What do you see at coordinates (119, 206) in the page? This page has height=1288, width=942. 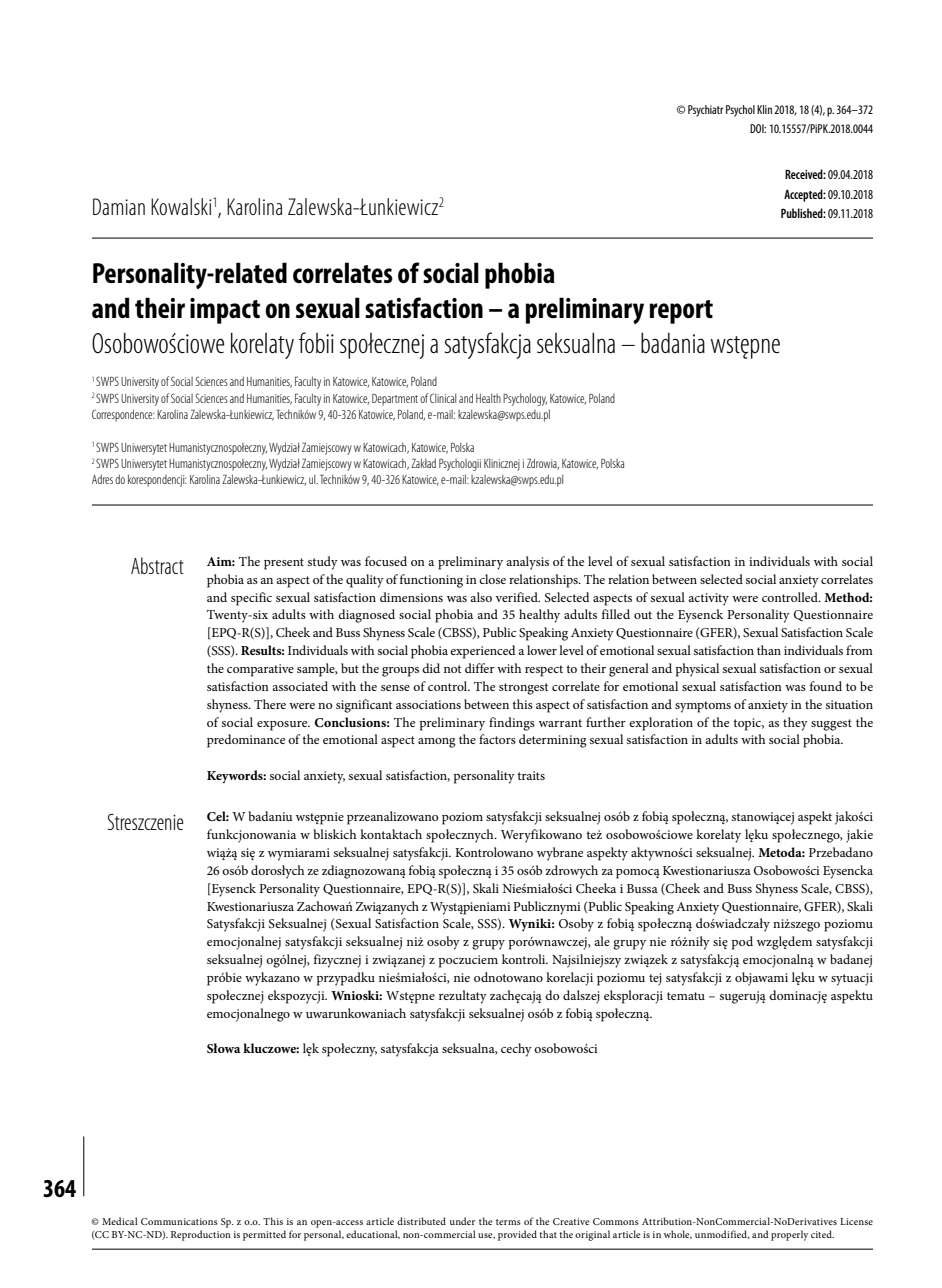 I see `Damian` at bounding box center [119, 206].
